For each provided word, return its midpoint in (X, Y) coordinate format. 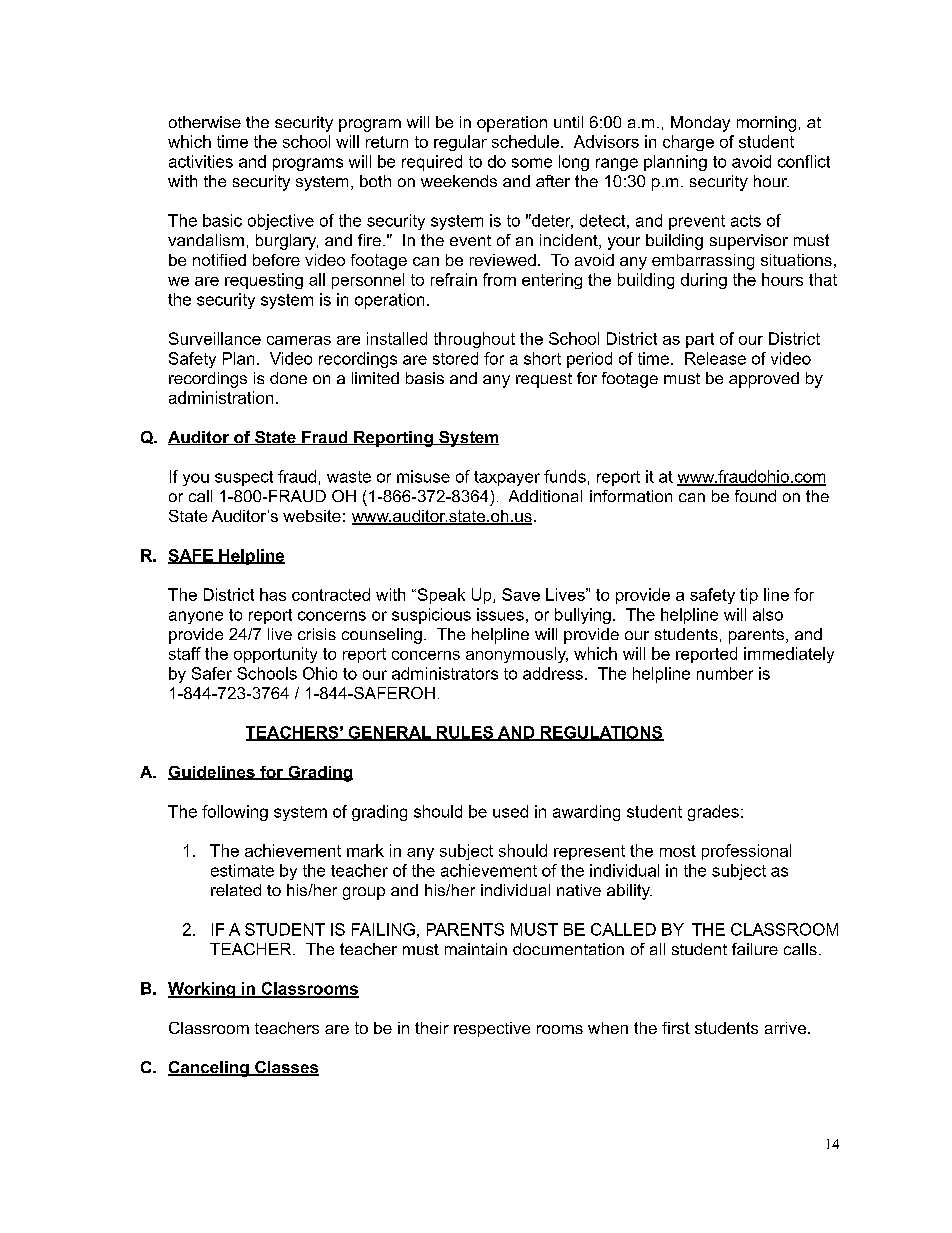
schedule (525, 141)
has (273, 594)
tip (749, 596)
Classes (286, 1068)
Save (521, 594)
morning (766, 124)
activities (201, 161)
